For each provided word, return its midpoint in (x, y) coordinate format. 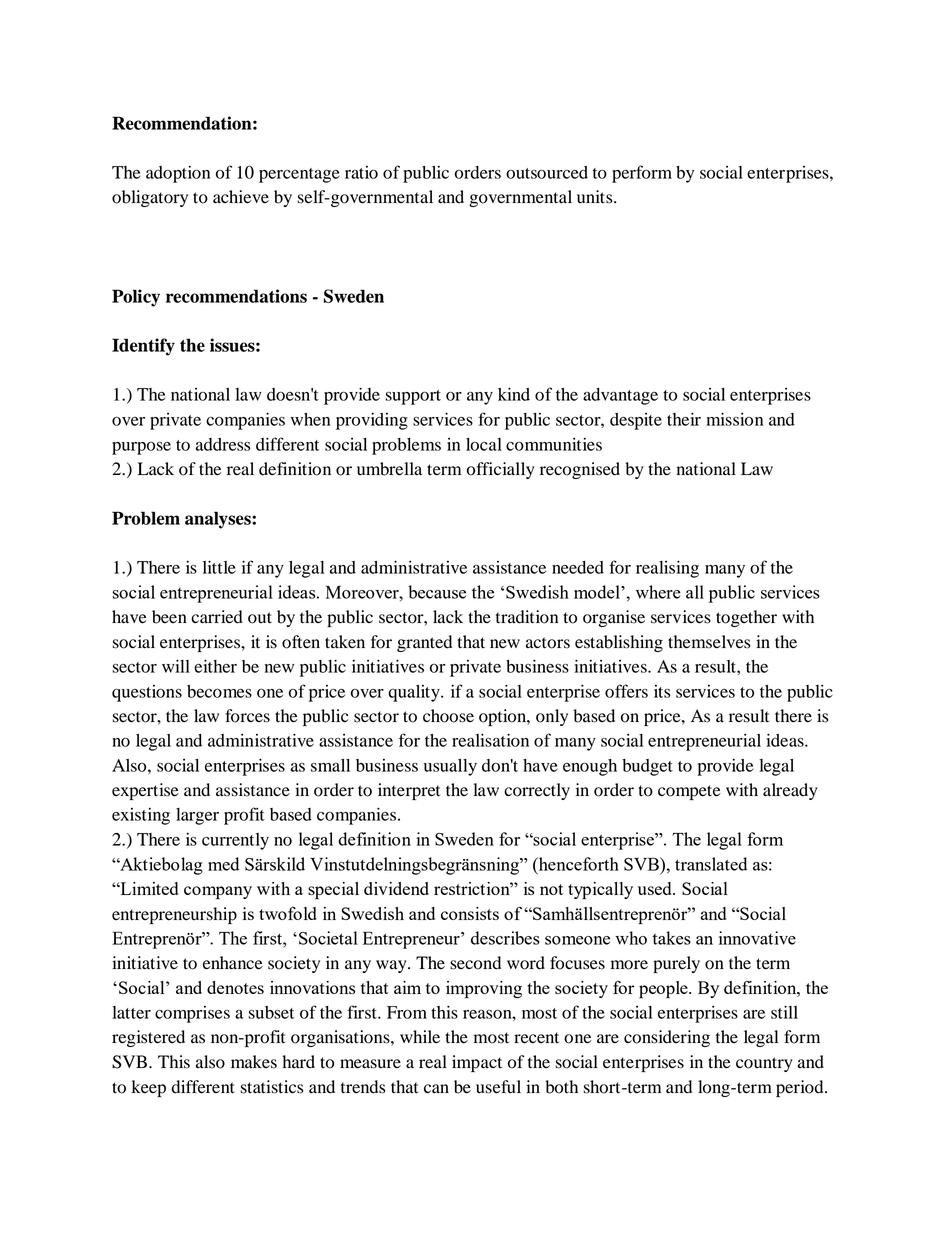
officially (501, 470)
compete (689, 792)
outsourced (547, 172)
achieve (241, 197)
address (223, 444)
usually (450, 767)
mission (734, 419)
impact (477, 1063)
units (596, 197)
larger (197, 816)
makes (254, 1062)
